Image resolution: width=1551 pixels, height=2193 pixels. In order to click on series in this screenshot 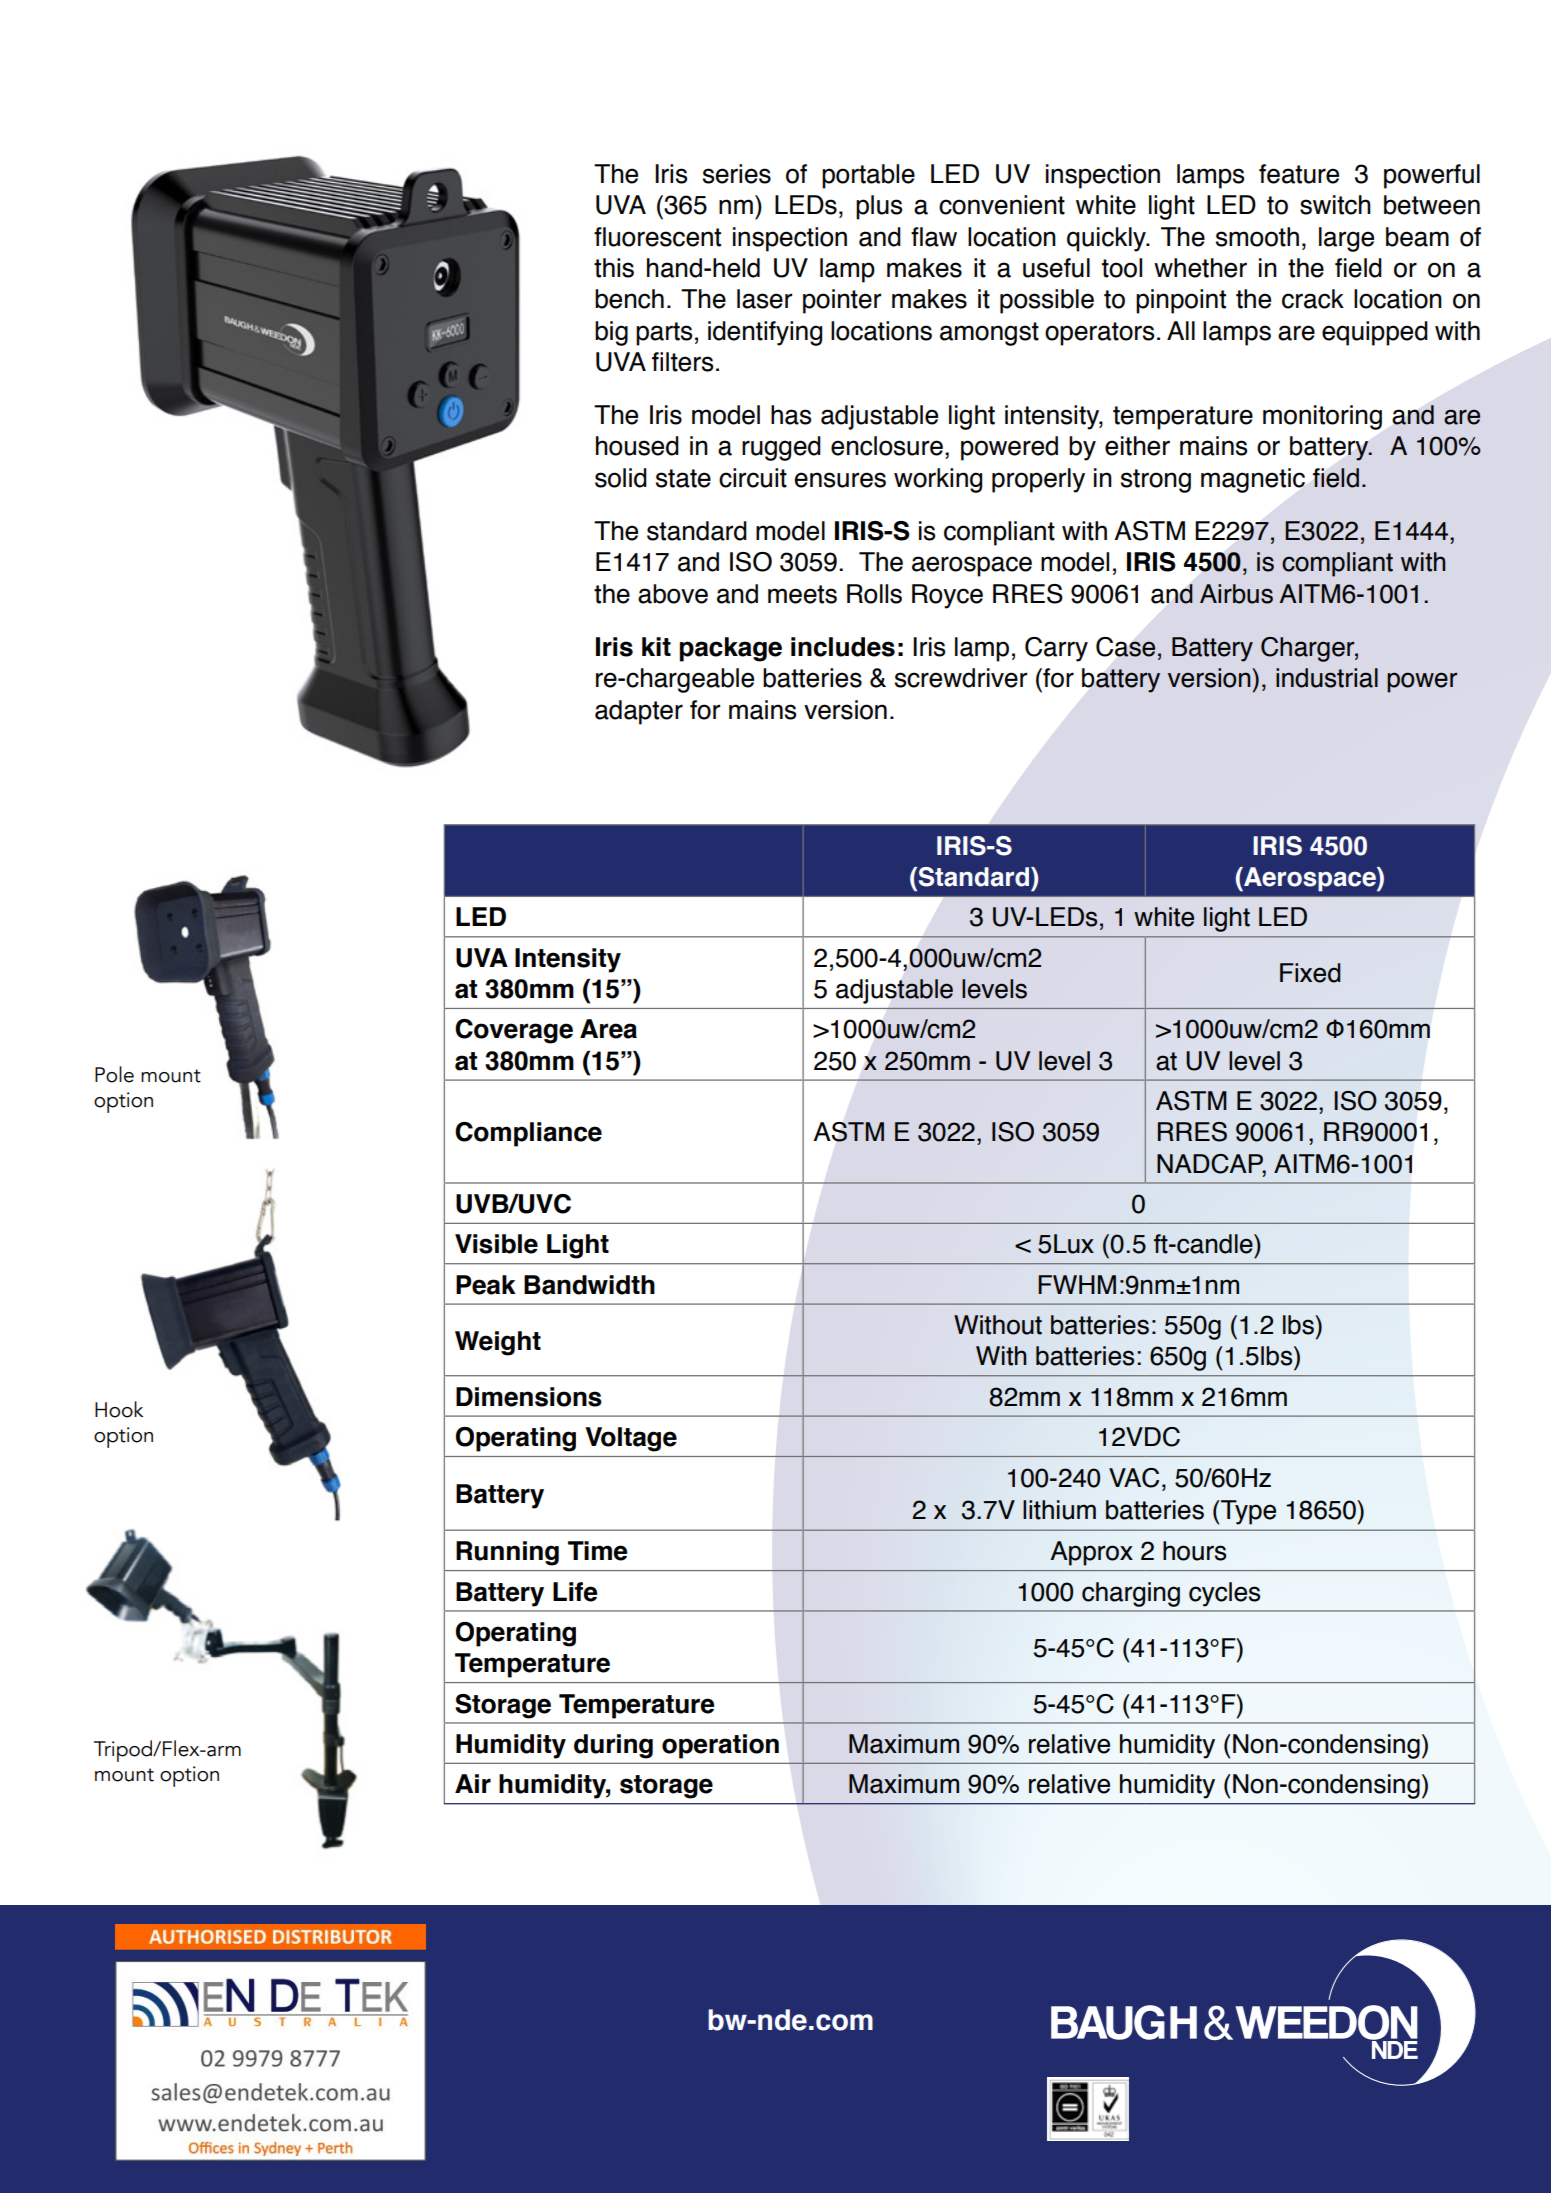, I will do `click(737, 174)`.
